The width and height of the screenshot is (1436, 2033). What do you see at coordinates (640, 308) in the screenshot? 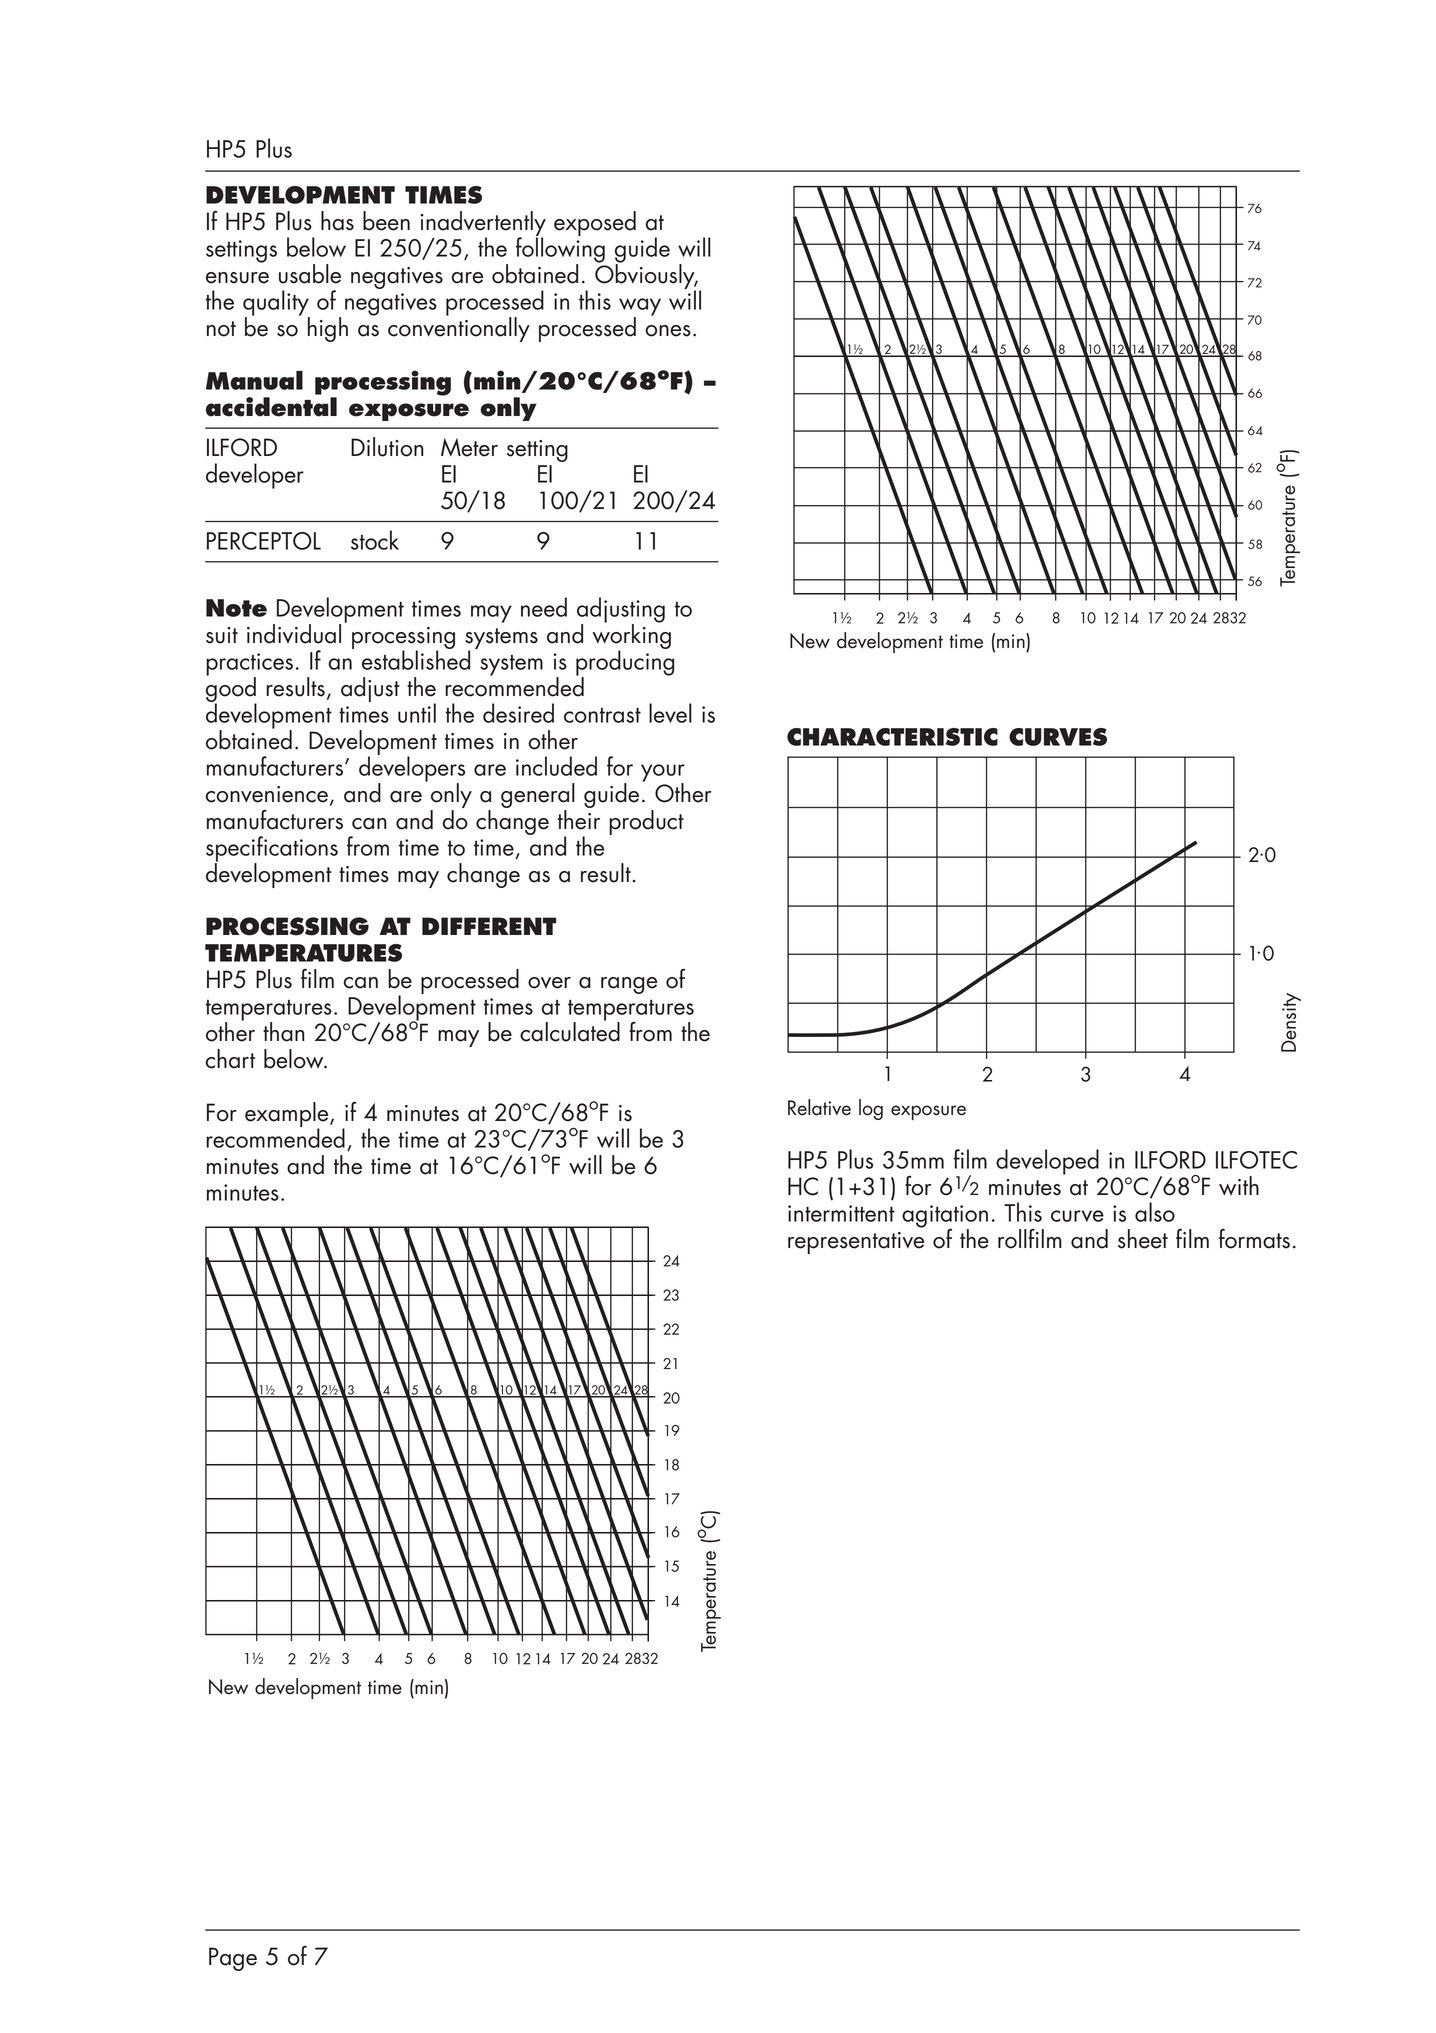
I see `way` at bounding box center [640, 308].
